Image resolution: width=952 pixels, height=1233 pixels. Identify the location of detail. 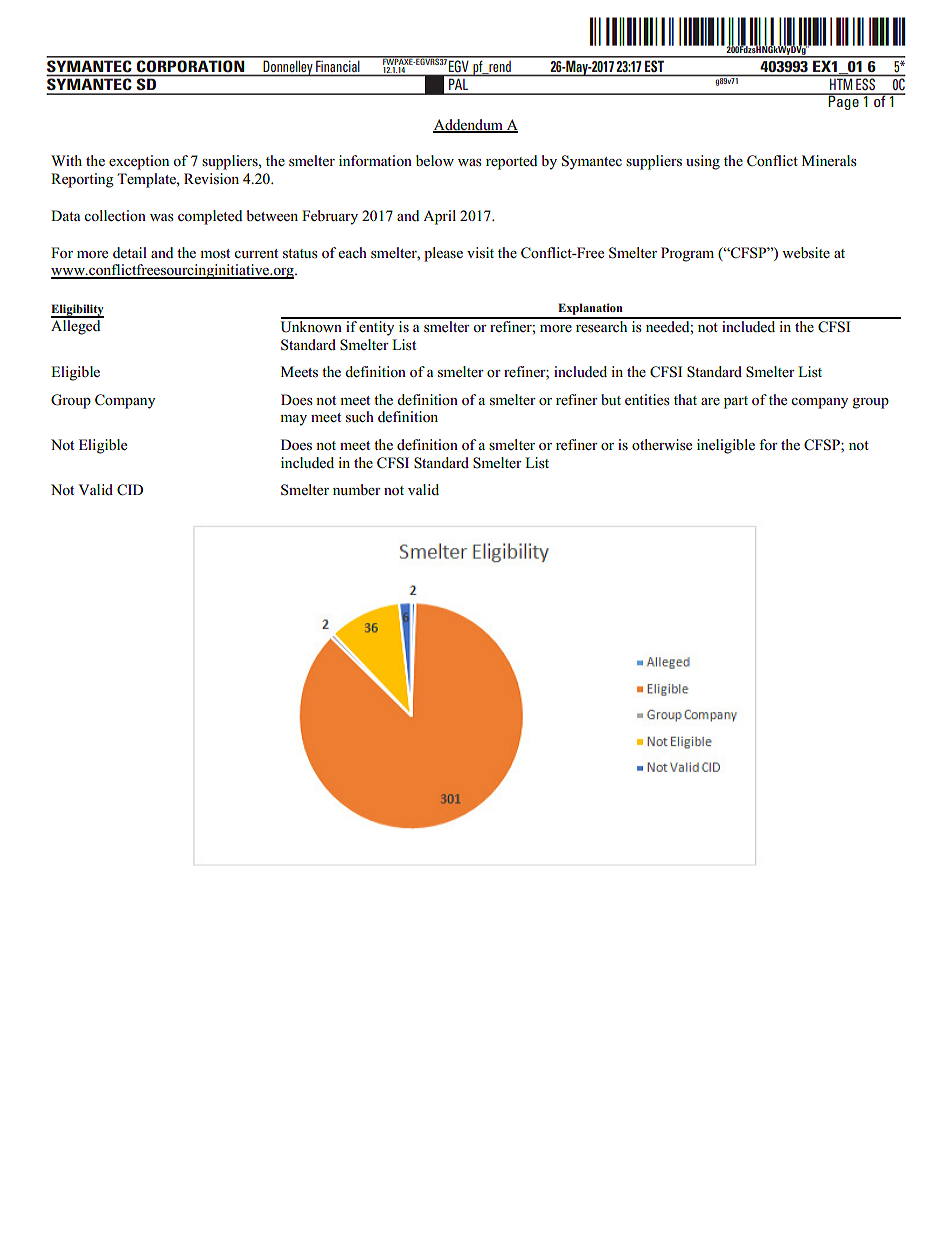
(130, 252).
